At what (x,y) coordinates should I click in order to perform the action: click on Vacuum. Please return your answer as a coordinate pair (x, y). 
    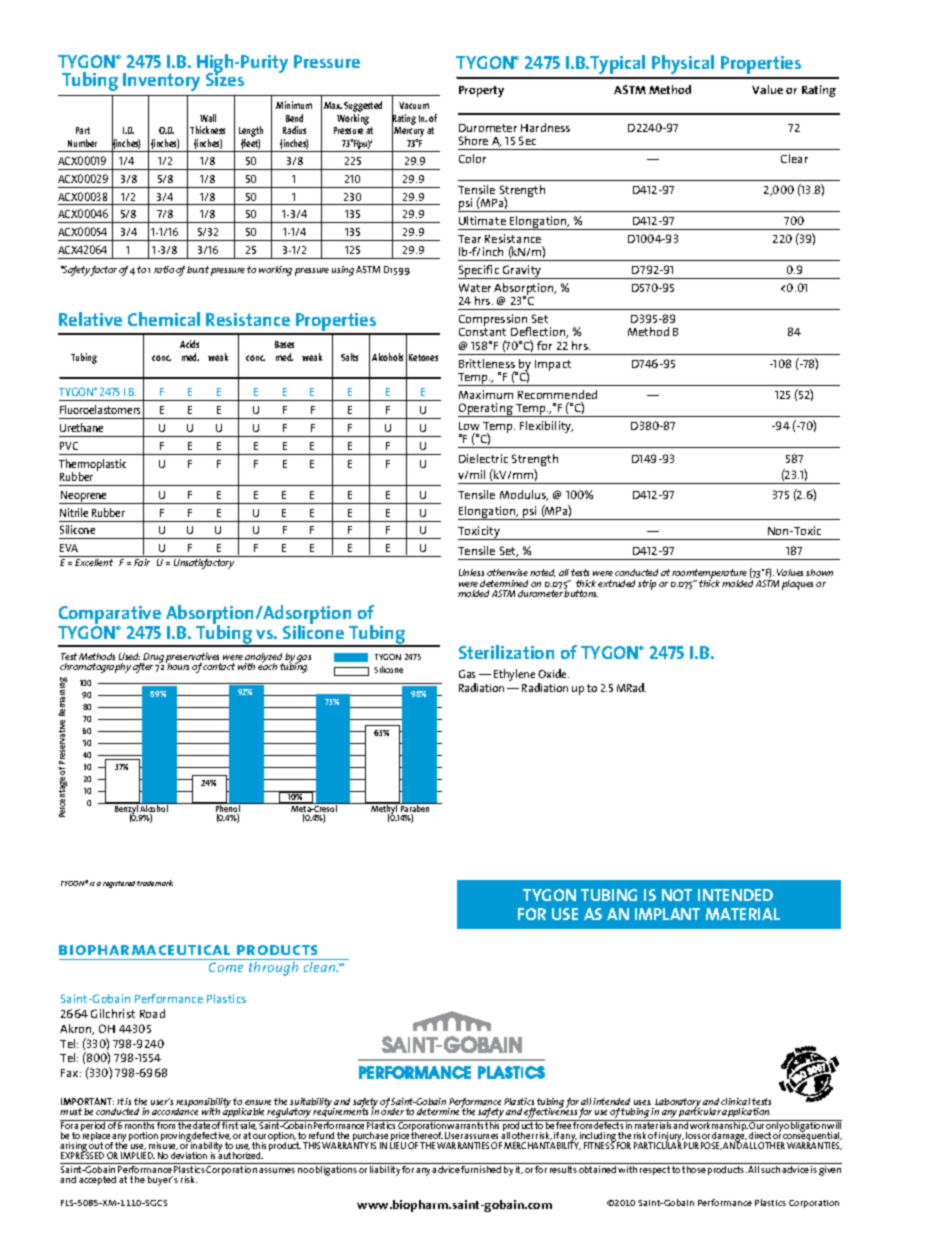
    Looking at the image, I should click on (414, 105).
